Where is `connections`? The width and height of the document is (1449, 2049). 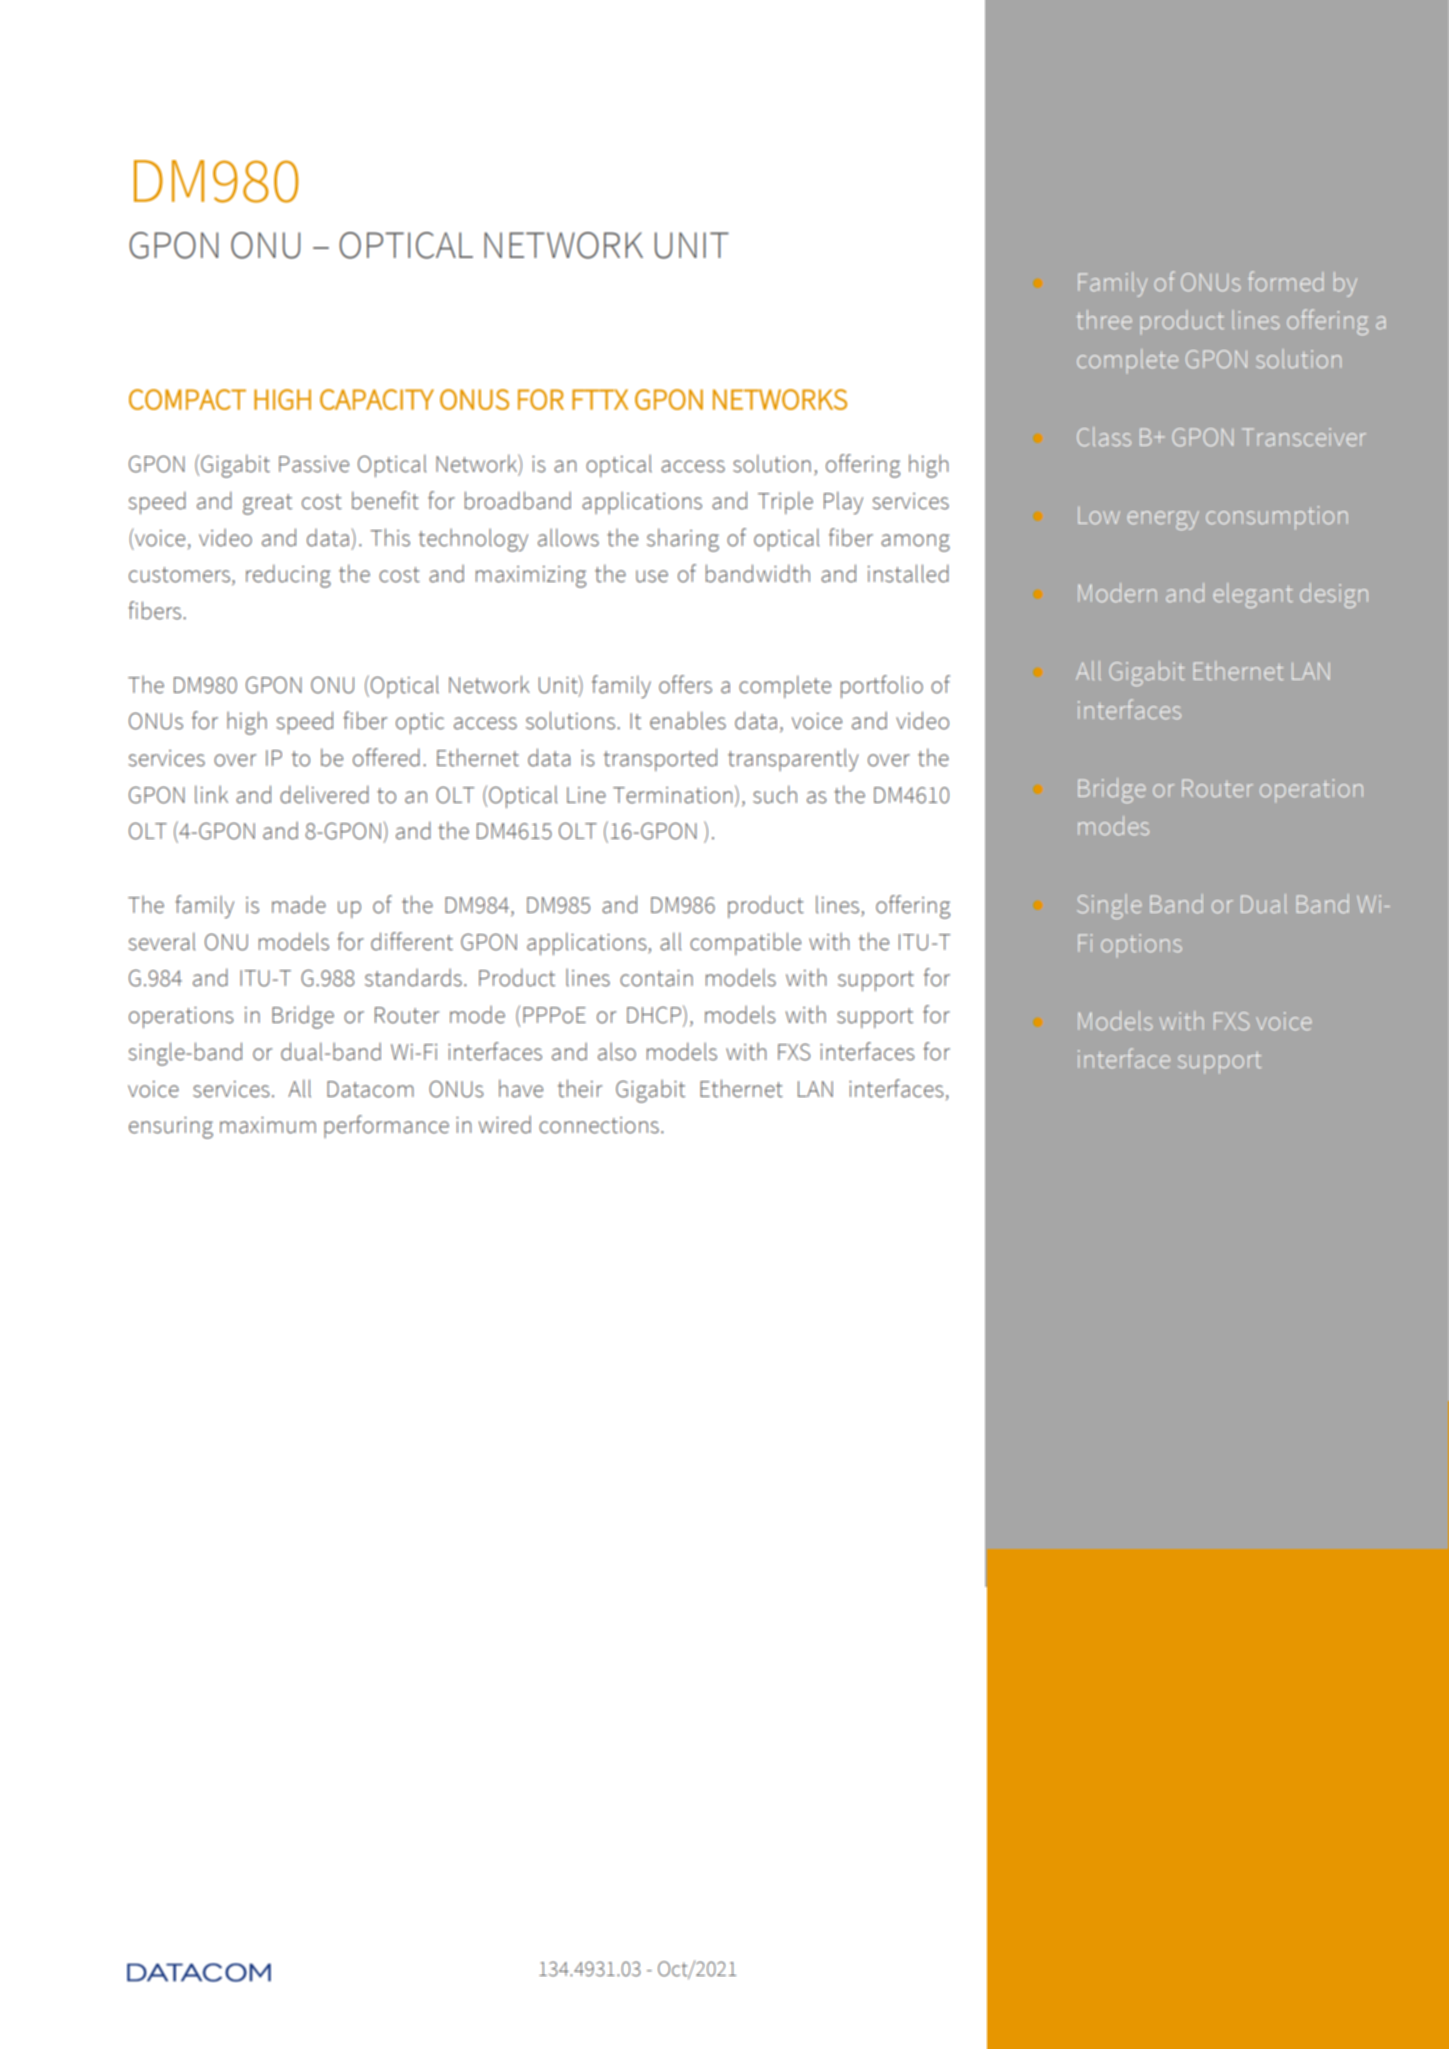 connections is located at coordinates (599, 1125).
